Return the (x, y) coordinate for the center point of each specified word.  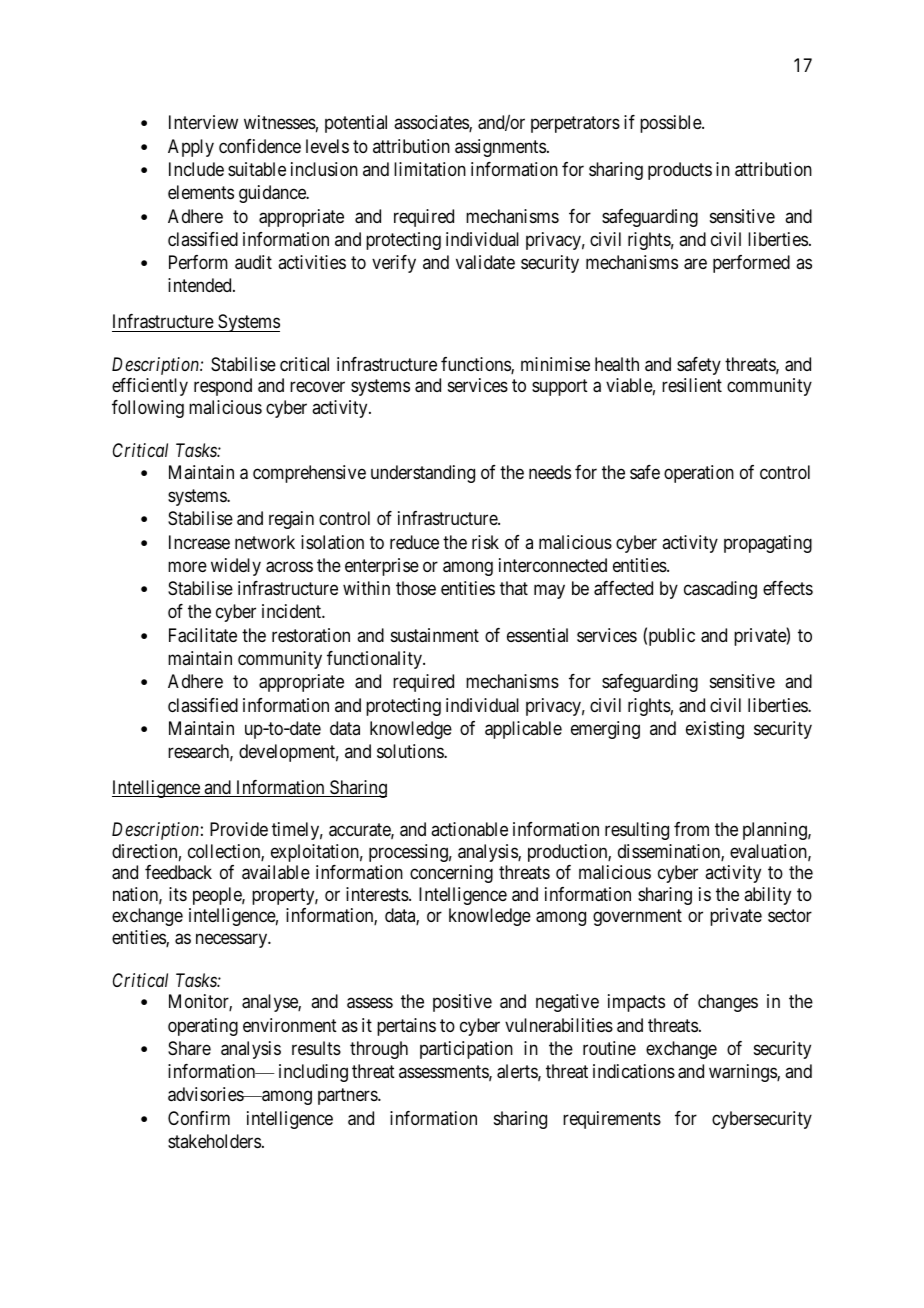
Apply (191, 148)
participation (466, 1050)
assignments (500, 148)
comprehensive (309, 474)
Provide (239, 829)
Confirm (199, 1118)
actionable (469, 829)
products (680, 171)
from (691, 829)
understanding (423, 474)
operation (699, 474)
